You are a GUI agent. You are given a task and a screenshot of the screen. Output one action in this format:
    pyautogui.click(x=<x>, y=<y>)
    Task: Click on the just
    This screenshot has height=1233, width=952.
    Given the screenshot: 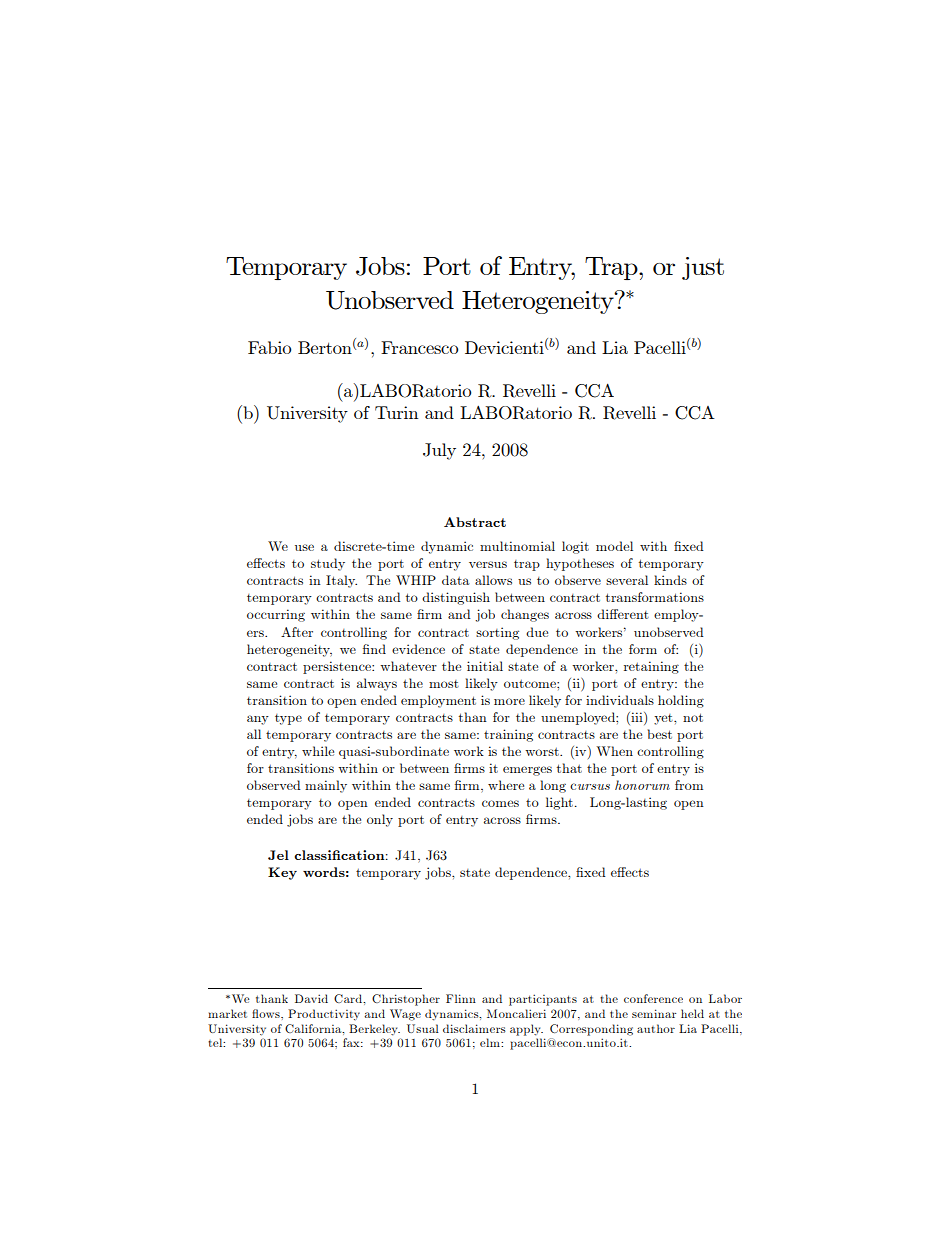 What is the action you would take?
    pyautogui.click(x=703, y=268)
